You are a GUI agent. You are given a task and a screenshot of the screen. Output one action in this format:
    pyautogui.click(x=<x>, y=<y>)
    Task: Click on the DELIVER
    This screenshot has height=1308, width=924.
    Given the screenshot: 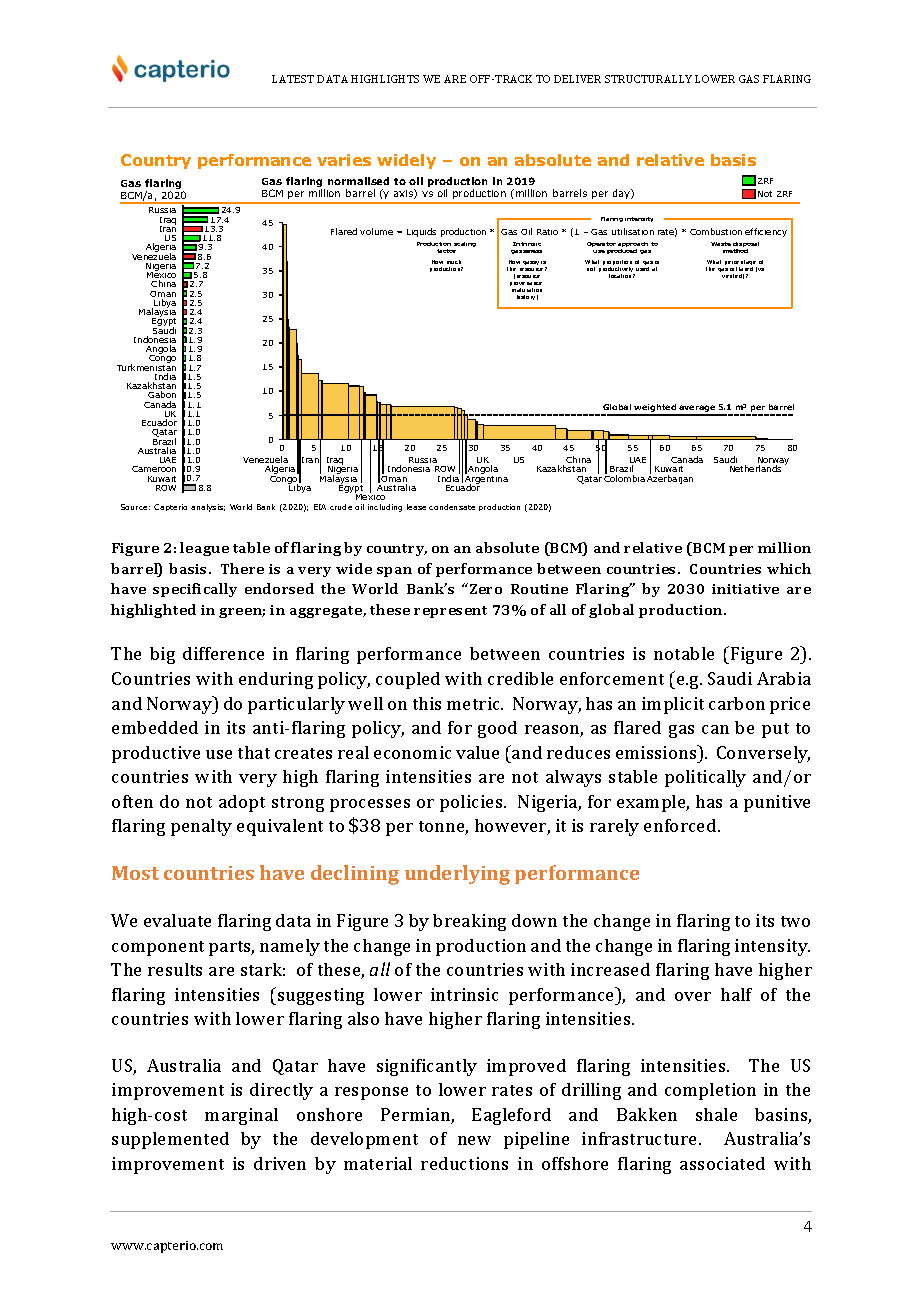 What is the action you would take?
    pyautogui.click(x=577, y=79)
